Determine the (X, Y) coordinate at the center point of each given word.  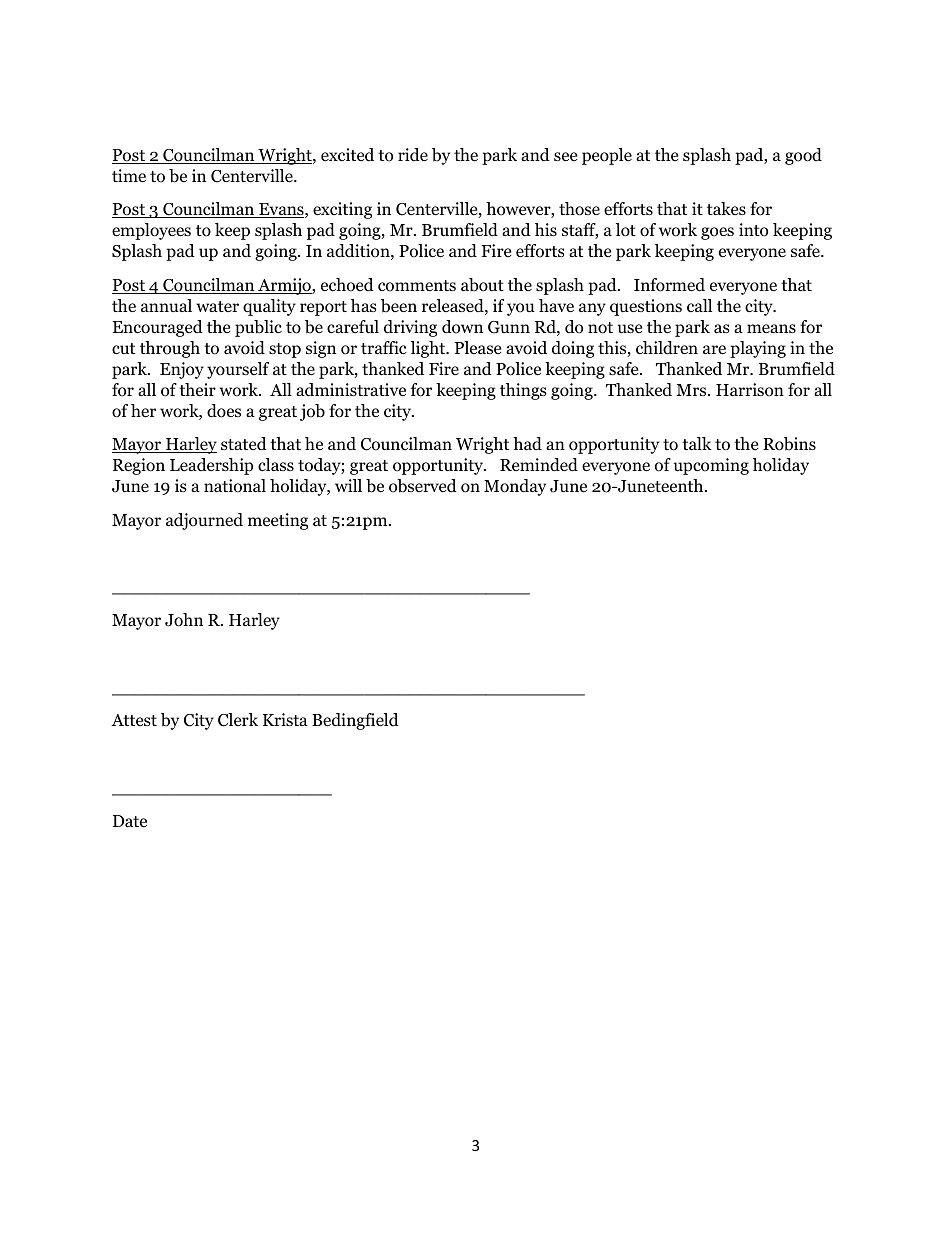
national (235, 486)
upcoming (711, 466)
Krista (285, 719)
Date (130, 821)
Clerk (238, 720)
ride (413, 154)
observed (423, 486)
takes (726, 208)
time (129, 176)
